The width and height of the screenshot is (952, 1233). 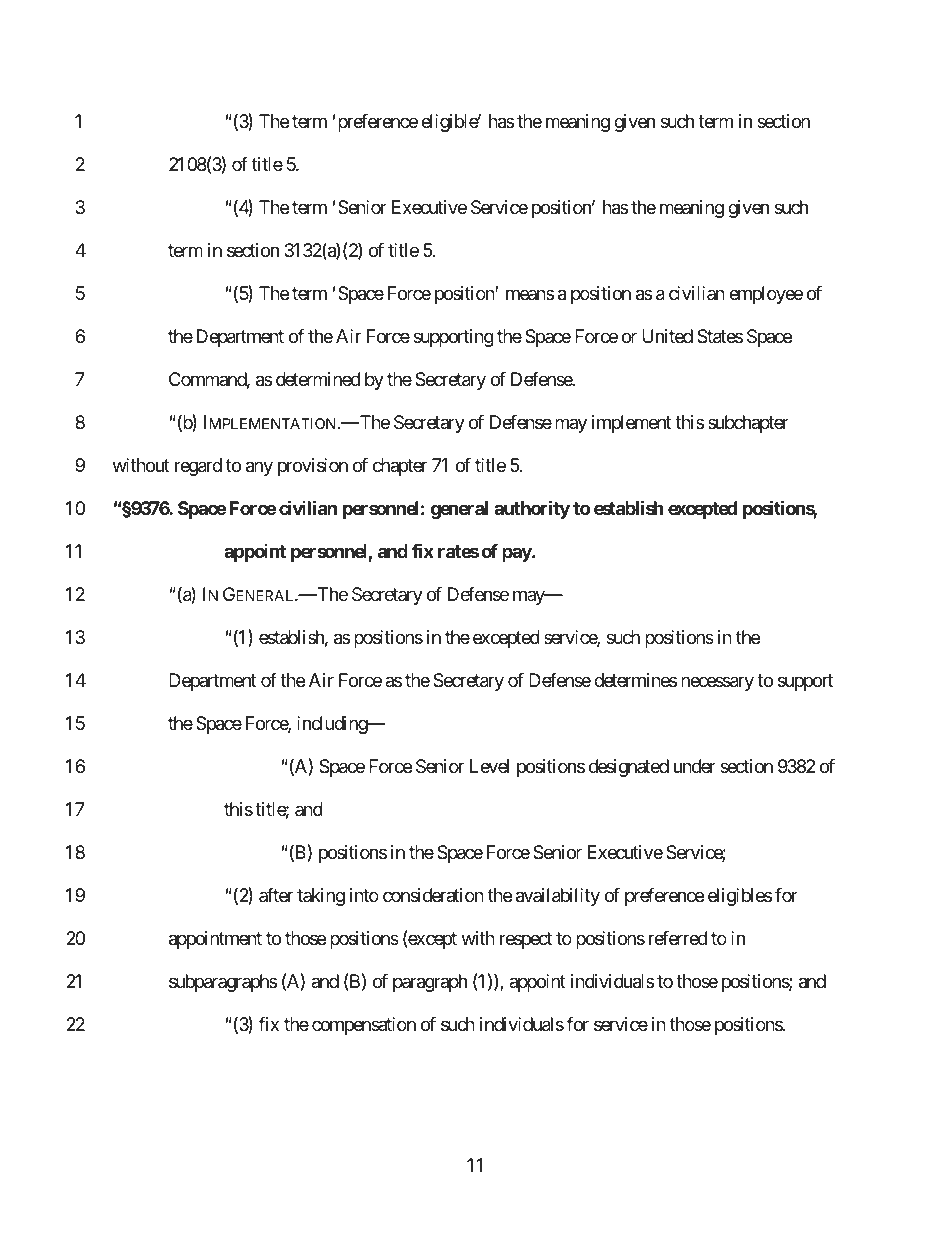 What do you see at coordinates (259, 469) in the screenshot?
I see `any` at bounding box center [259, 469].
